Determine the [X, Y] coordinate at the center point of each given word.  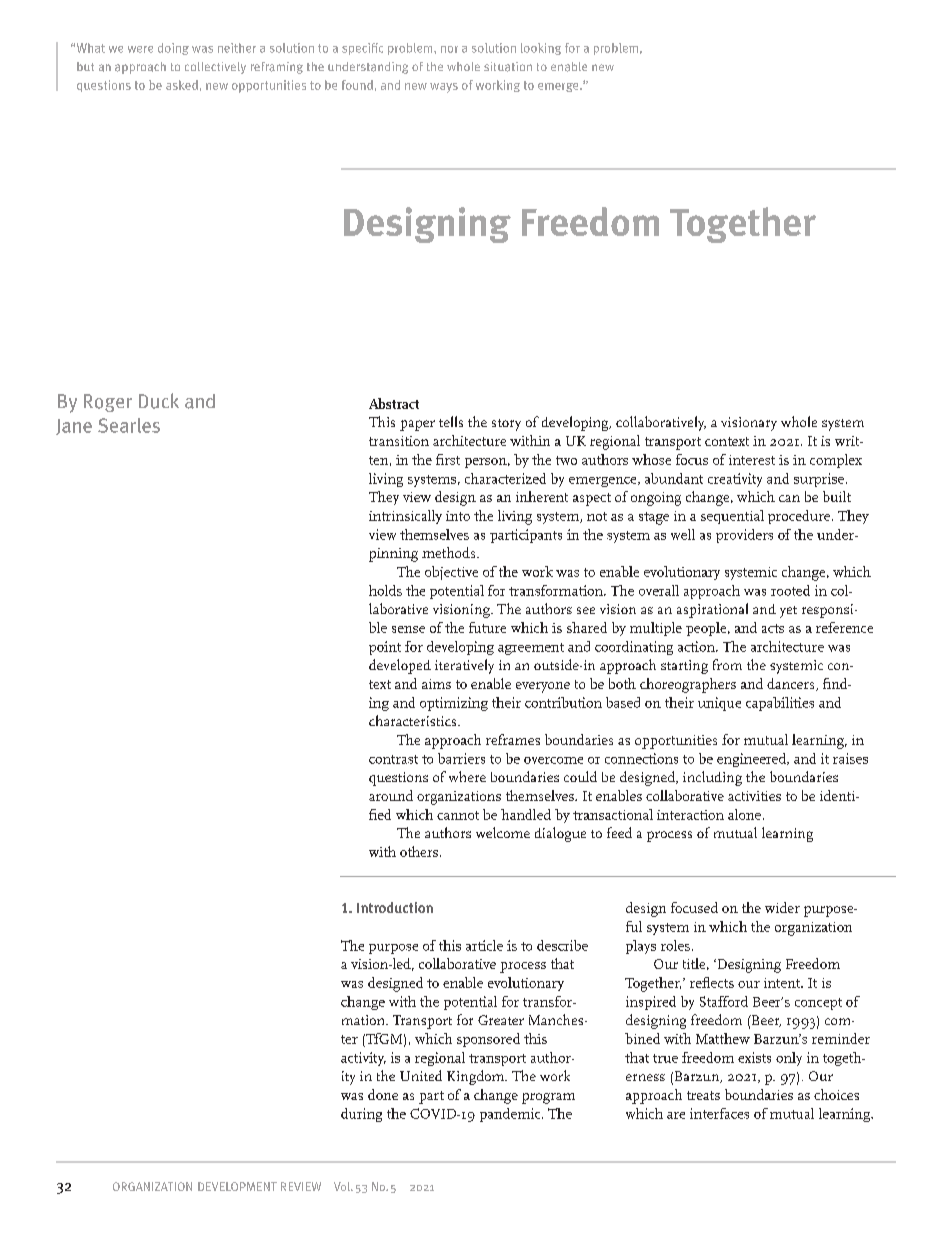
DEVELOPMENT [237, 1186]
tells [451, 421]
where [467, 776]
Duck [159, 401]
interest [752, 460]
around [391, 795]
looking [541, 49]
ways [444, 88]
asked [182, 85]
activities [754, 796]
